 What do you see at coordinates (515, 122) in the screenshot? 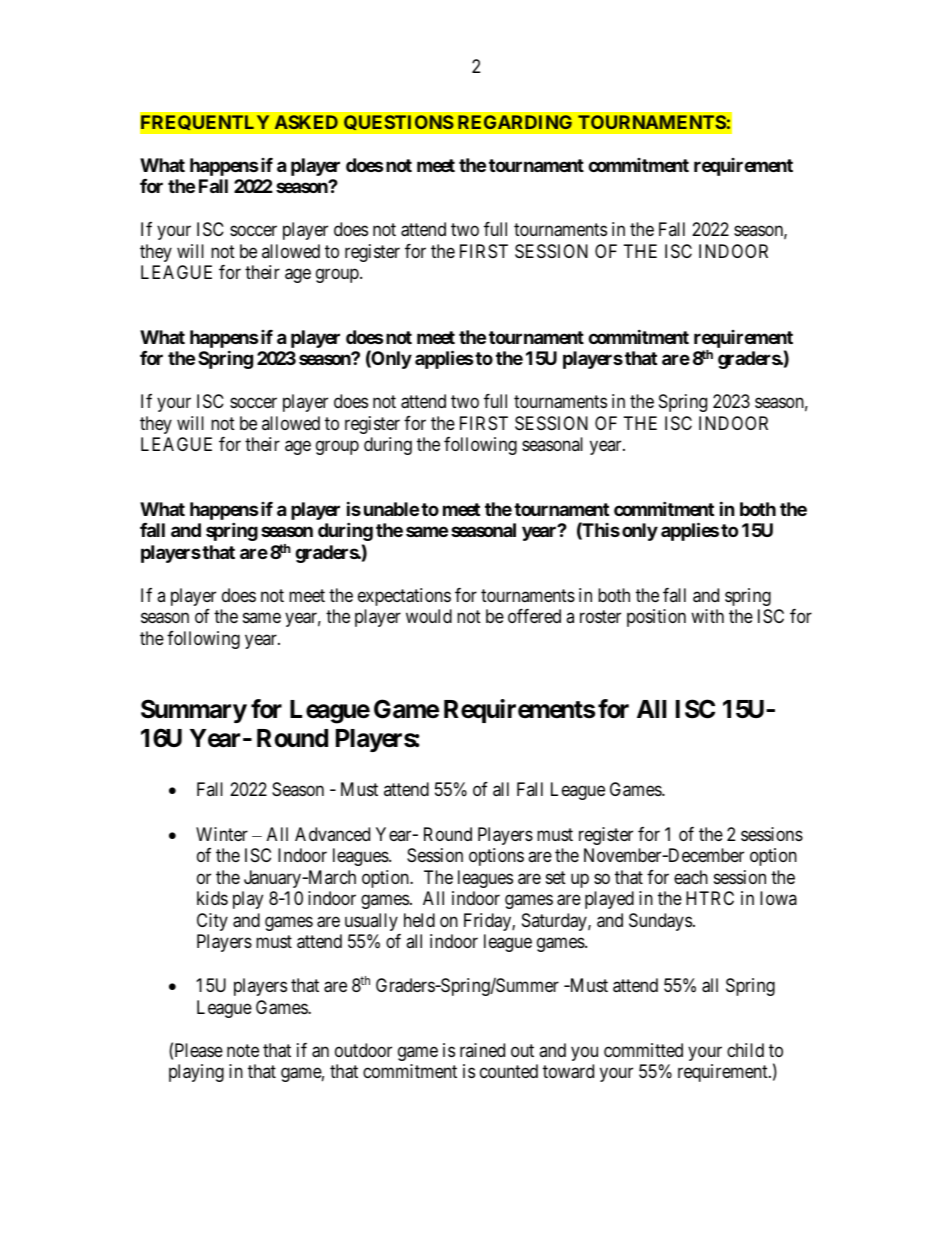
I see `REGARDING` at bounding box center [515, 122].
